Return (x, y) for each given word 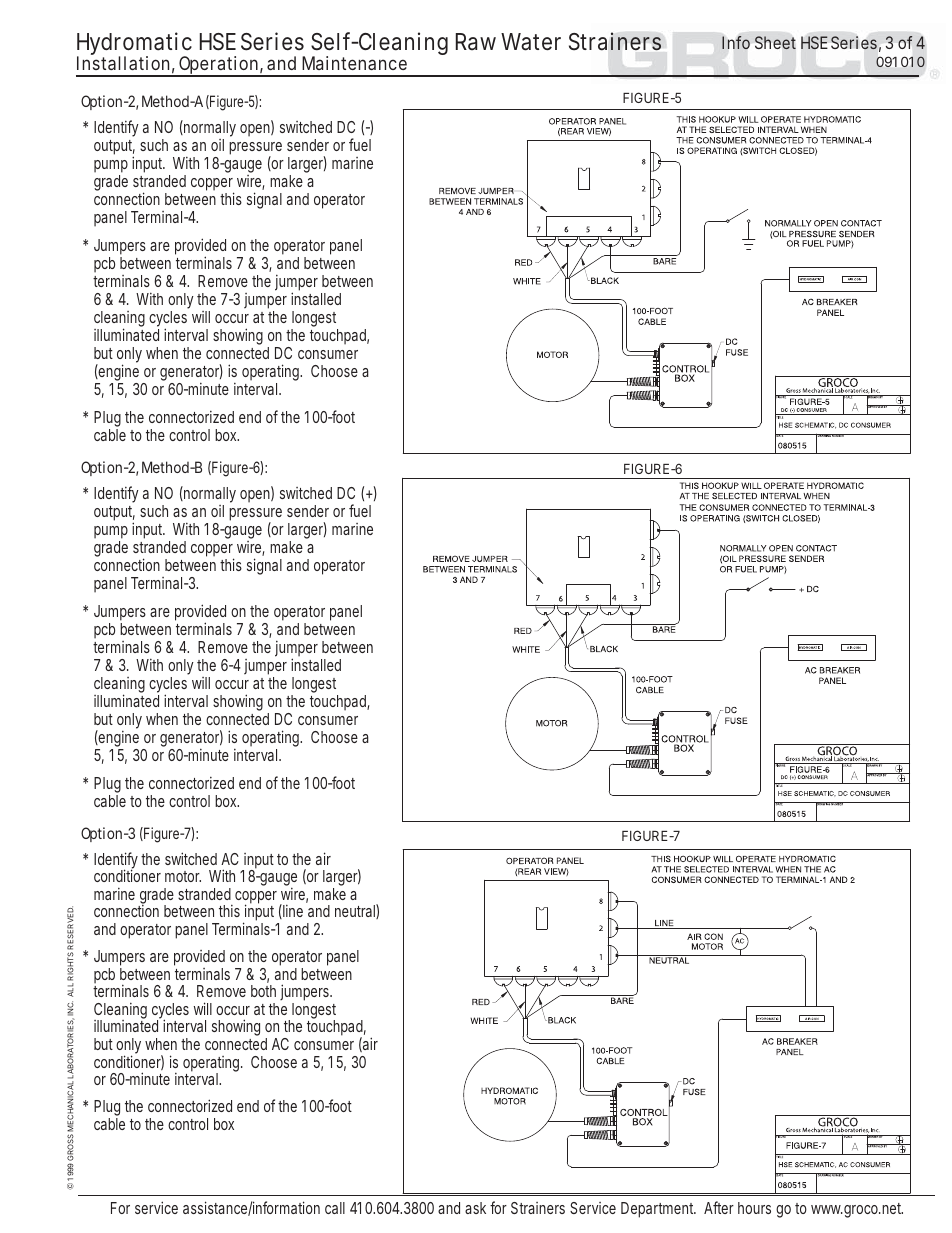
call (335, 1208)
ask (475, 1208)
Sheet (775, 42)
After (719, 1207)
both (263, 991)
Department (658, 1210)
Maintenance (354, 63)
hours (754, 1208)
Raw (476, 42)
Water (531, 42)
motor (183, 876)
